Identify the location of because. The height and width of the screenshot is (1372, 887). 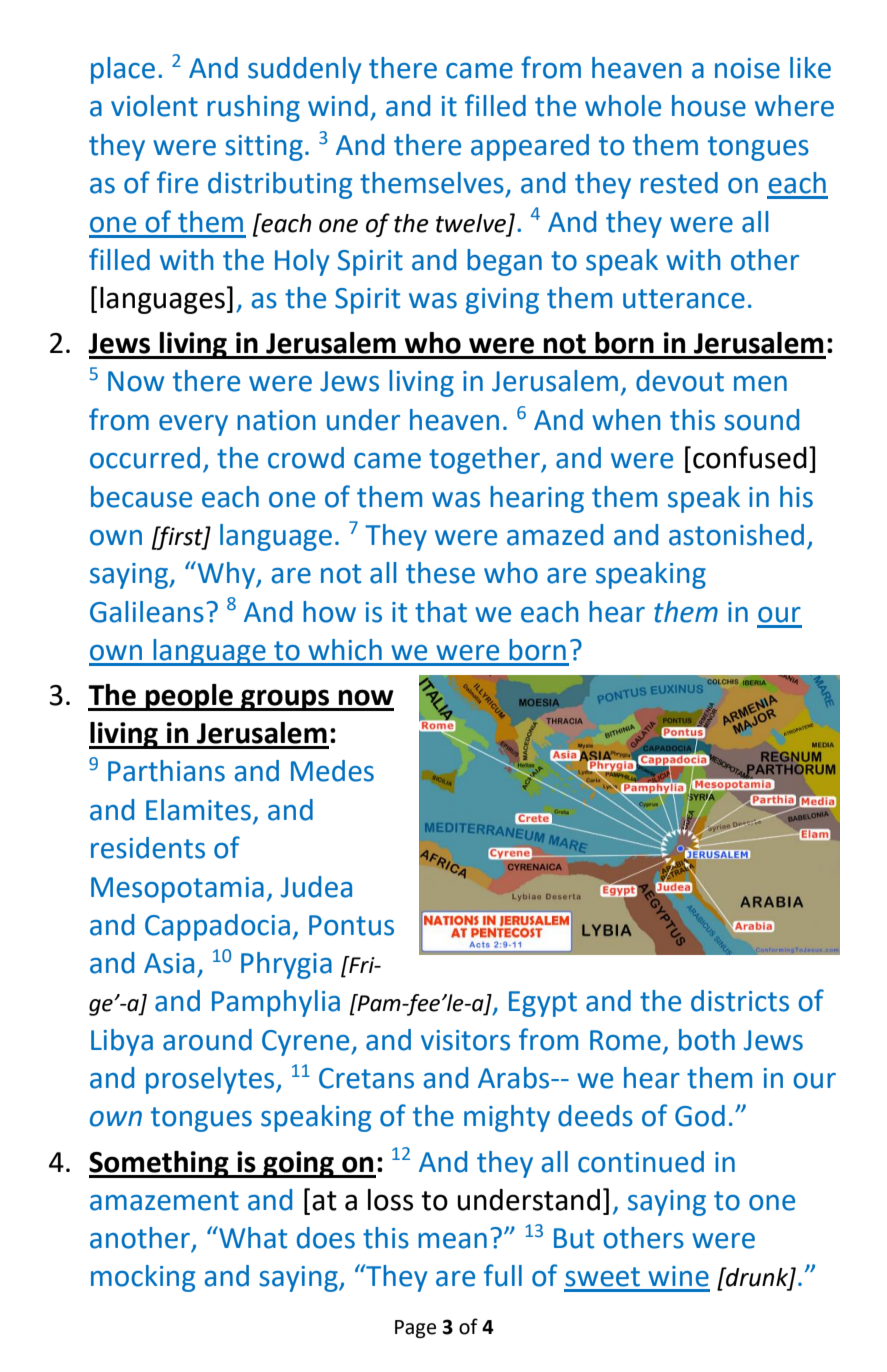
(141, 497).
